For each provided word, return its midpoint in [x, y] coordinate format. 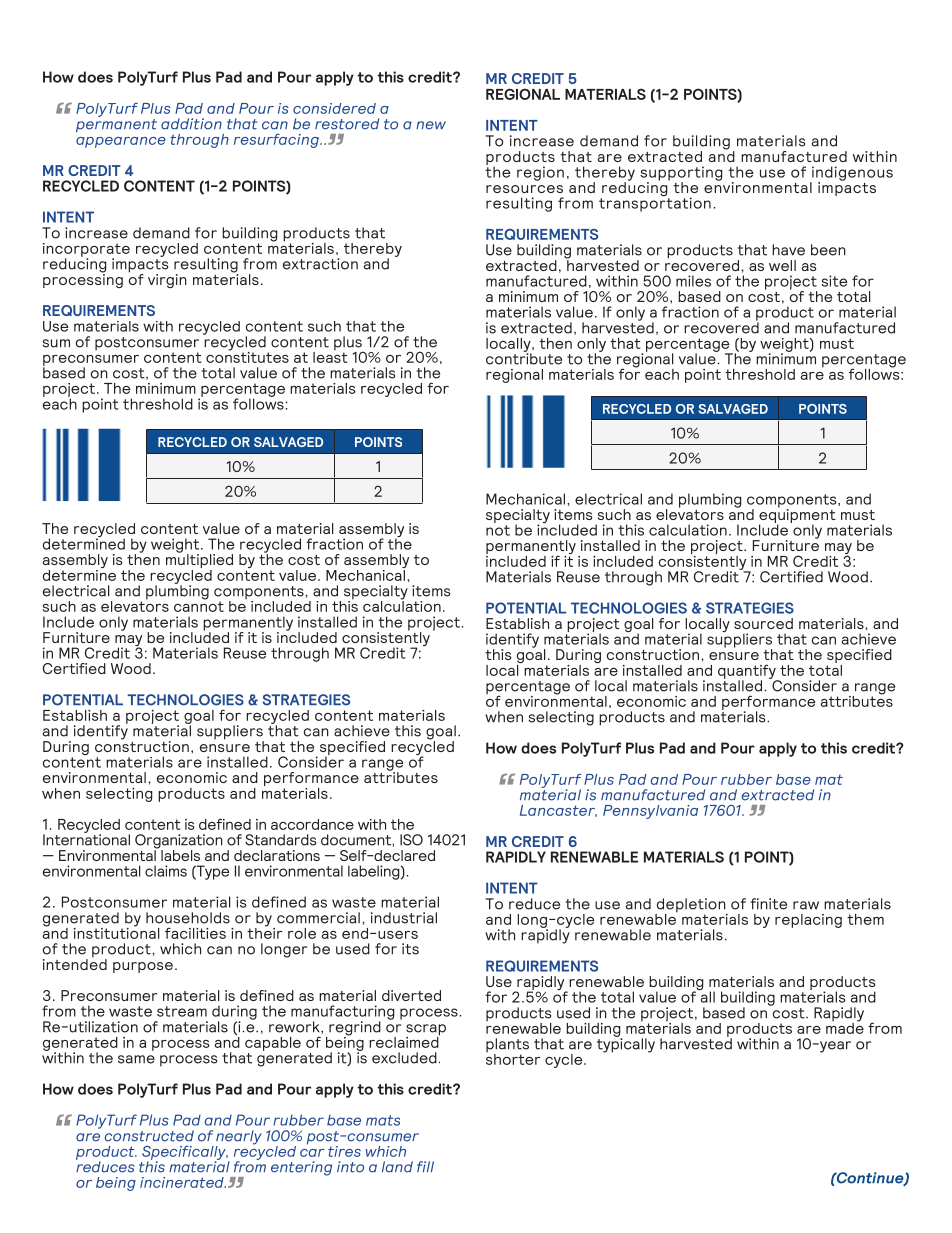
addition [191, 124]
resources [524, 189]
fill [425, 1166]
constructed [149, 1136]
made [845, 1027]
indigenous [851, 174]
